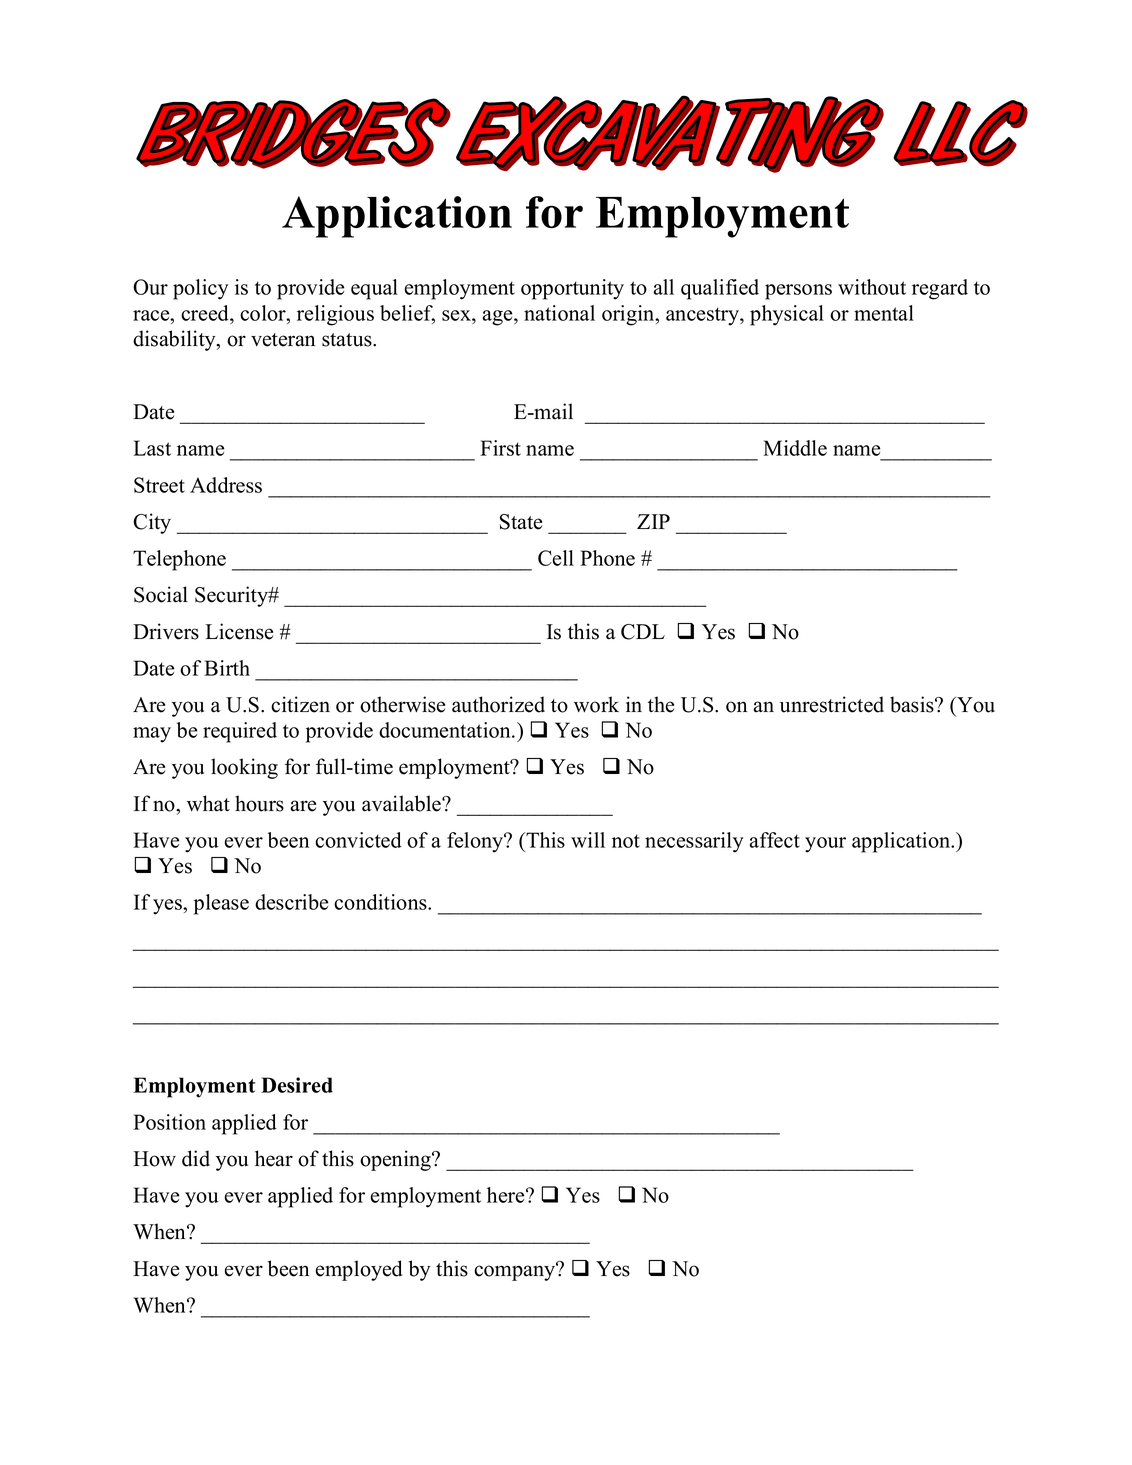 Image resolution: width=1132 pixels, height=1465 pixels. Describe the element at coordinates (884, 313) in the page. I see `mental` at that location.
